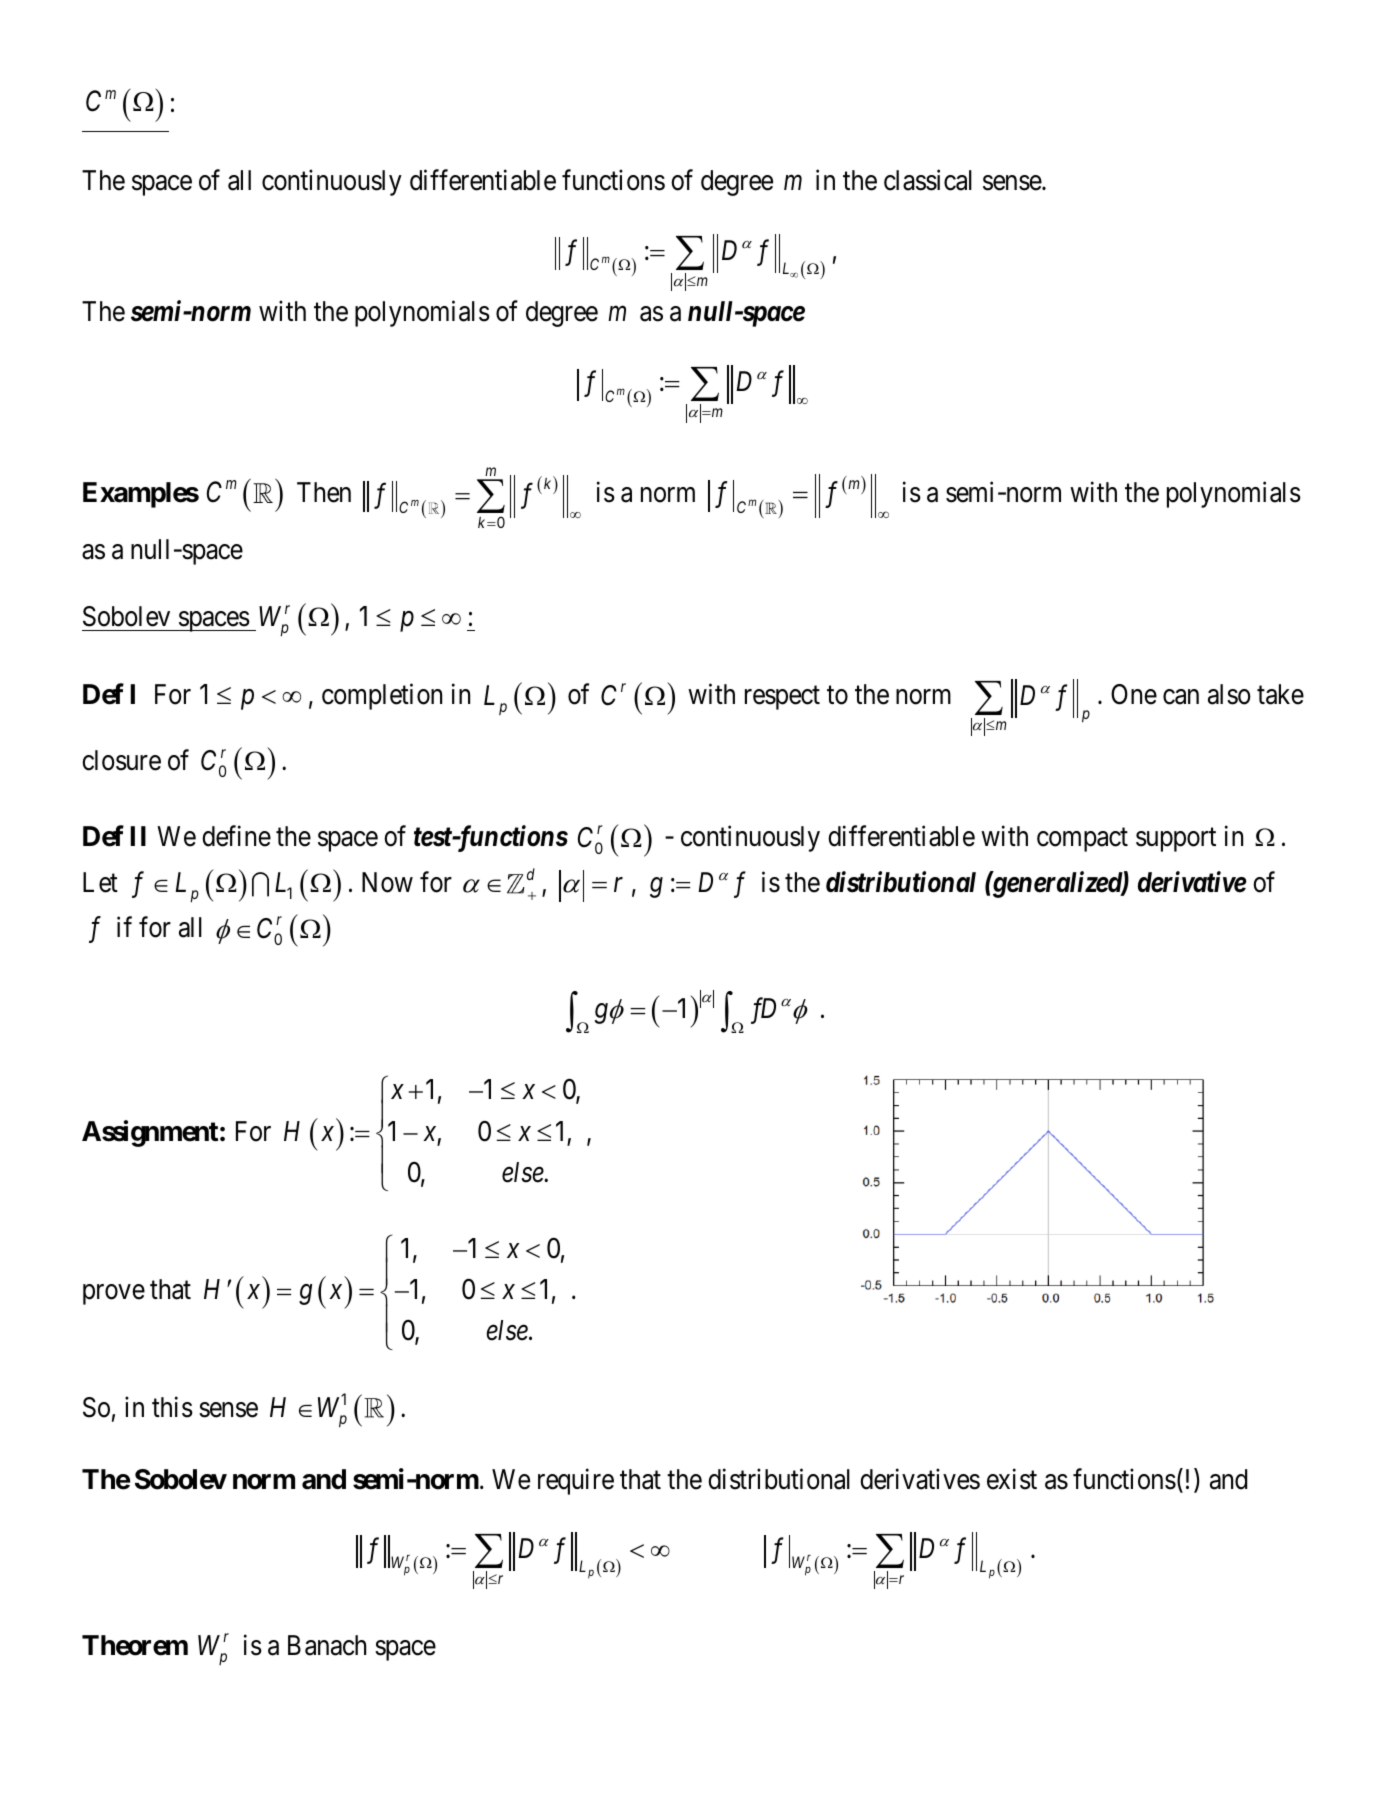 This page has width=1388, height=1796. What do you see at coordinates (1176, 840) in the page?
I see `support` at bounding box center [1176, 840].
